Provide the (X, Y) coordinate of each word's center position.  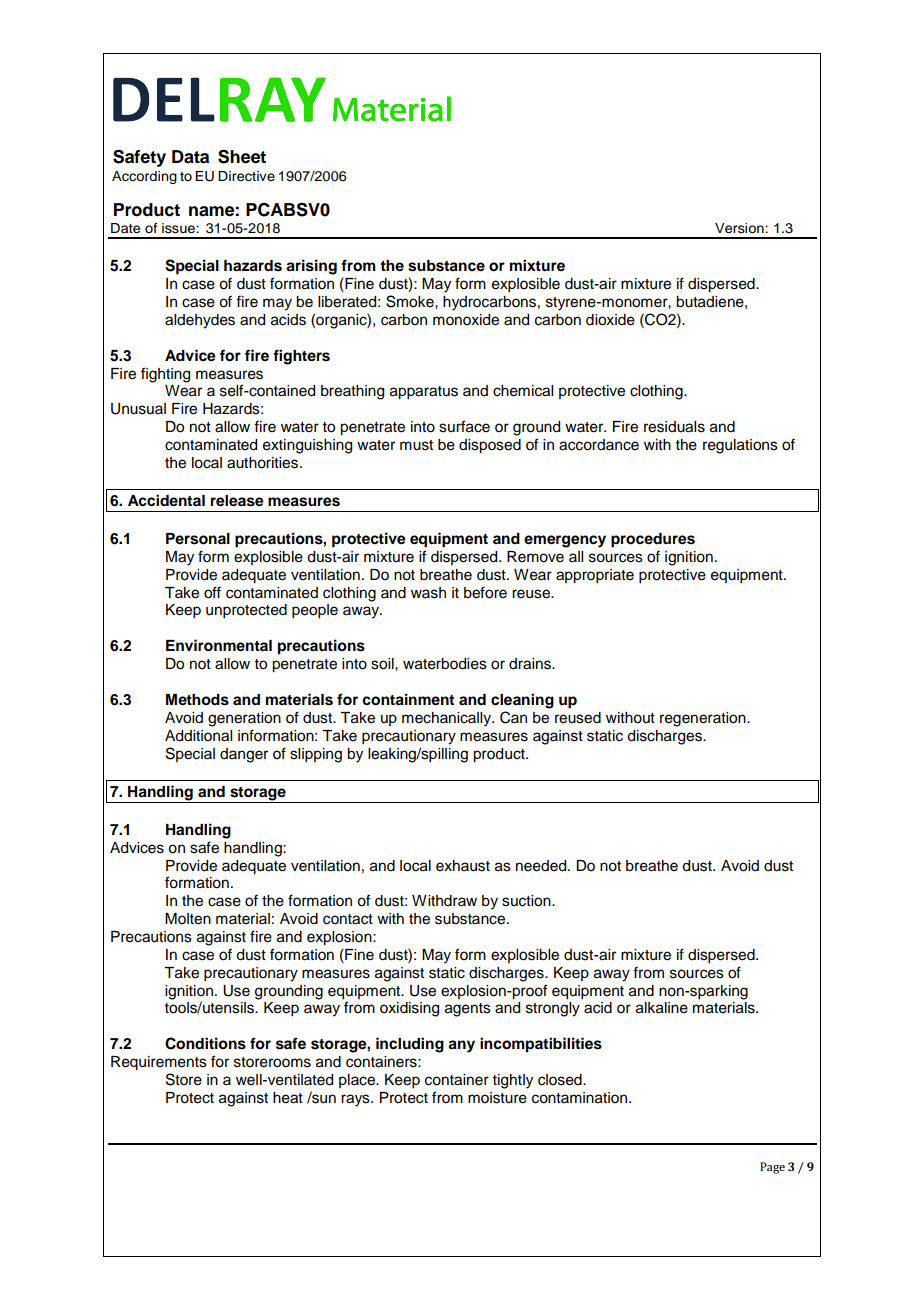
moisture (497, 1098)
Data (190, 157)
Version (740, 228)
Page (772, 1168)
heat (288, 1098)
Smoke (411, 301)
